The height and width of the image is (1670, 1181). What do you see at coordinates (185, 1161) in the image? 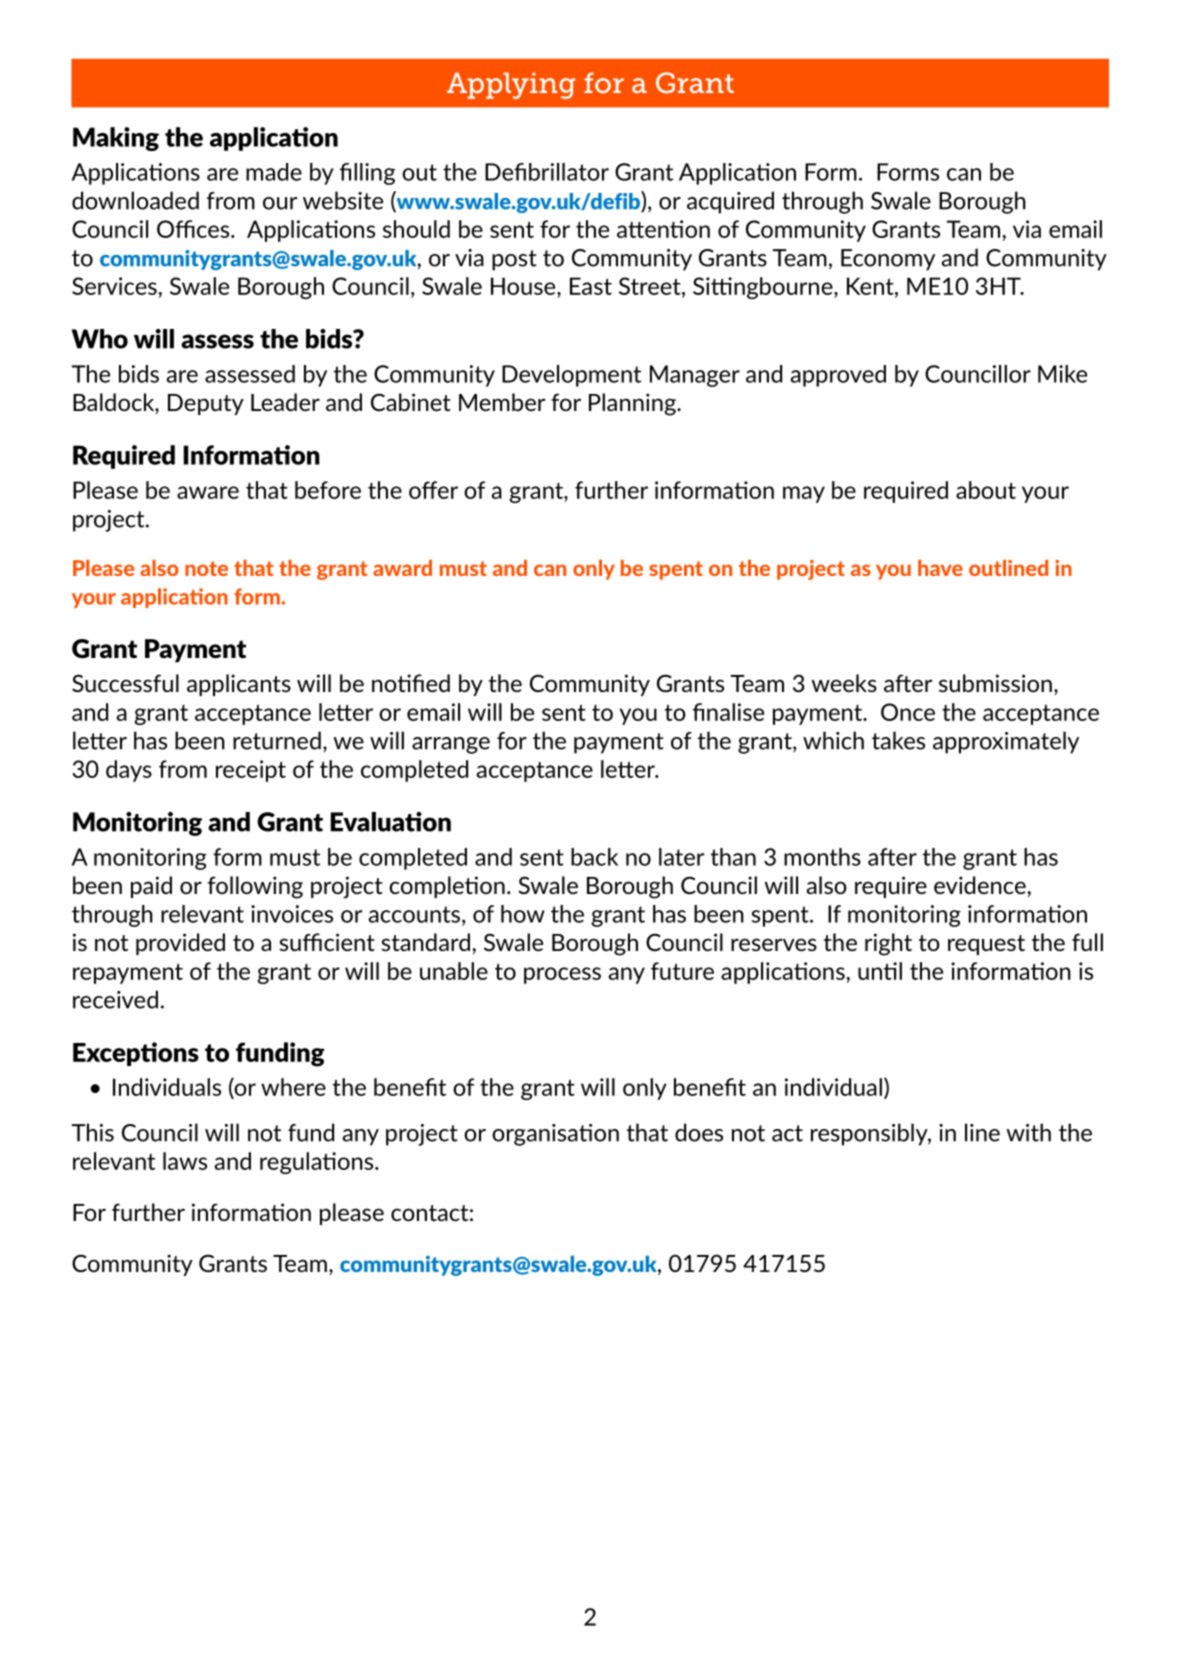
I see `laws` at bounding box center [185, 1161].
